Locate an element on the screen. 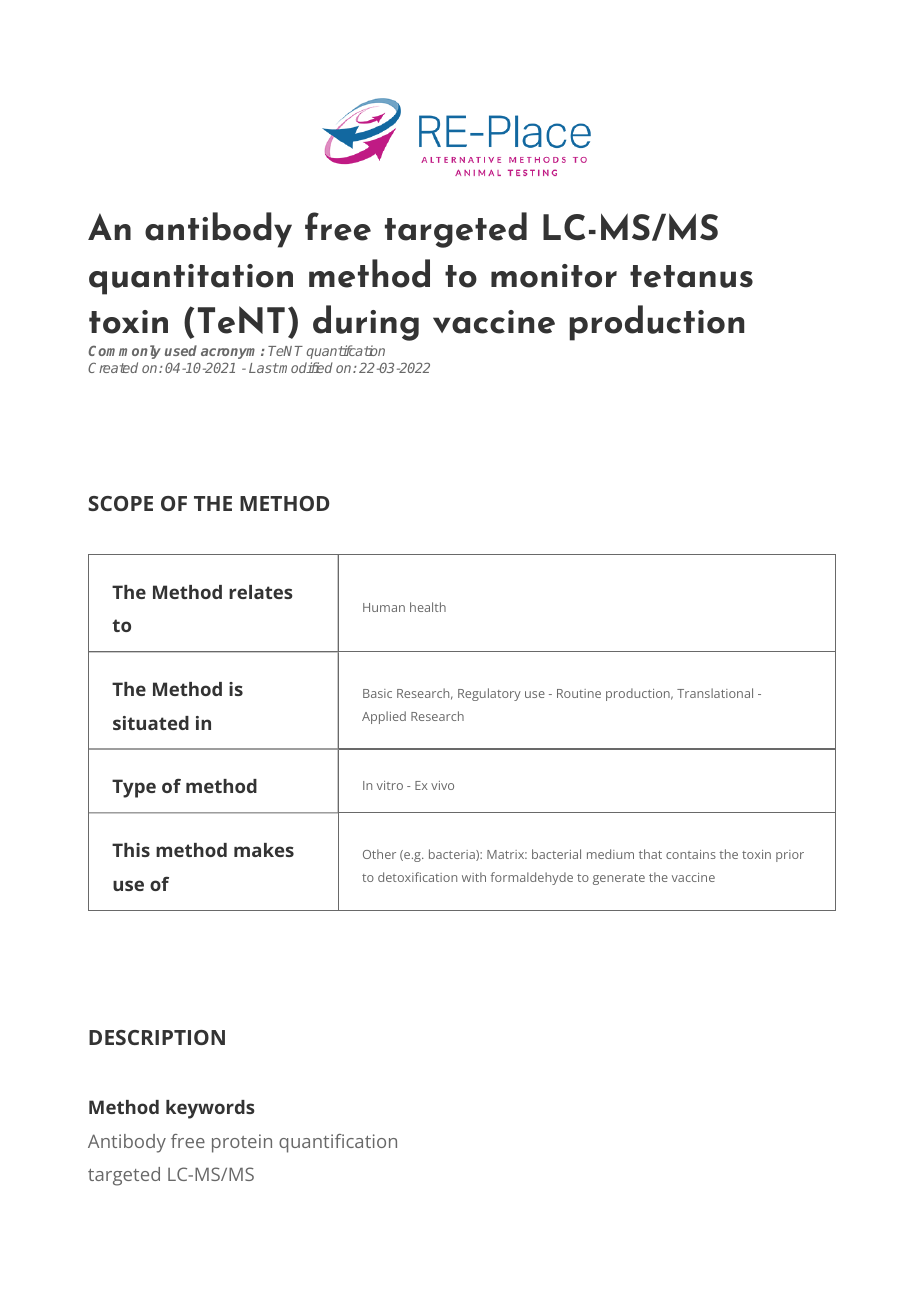 The image size is (924, 1308). Translational is located at coordinates (715, 693).
